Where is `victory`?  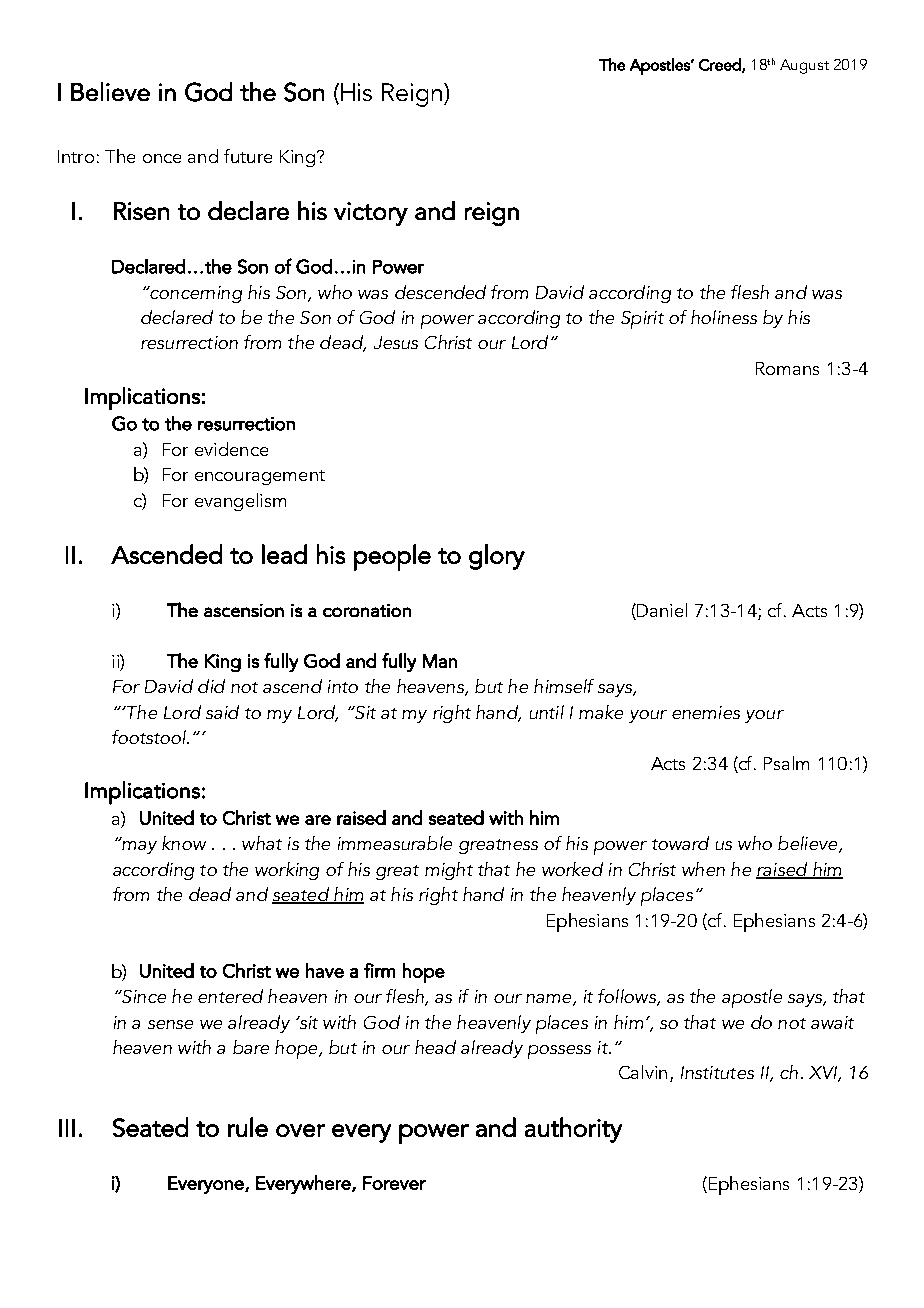
victory is located at coordinates (371, 214).
